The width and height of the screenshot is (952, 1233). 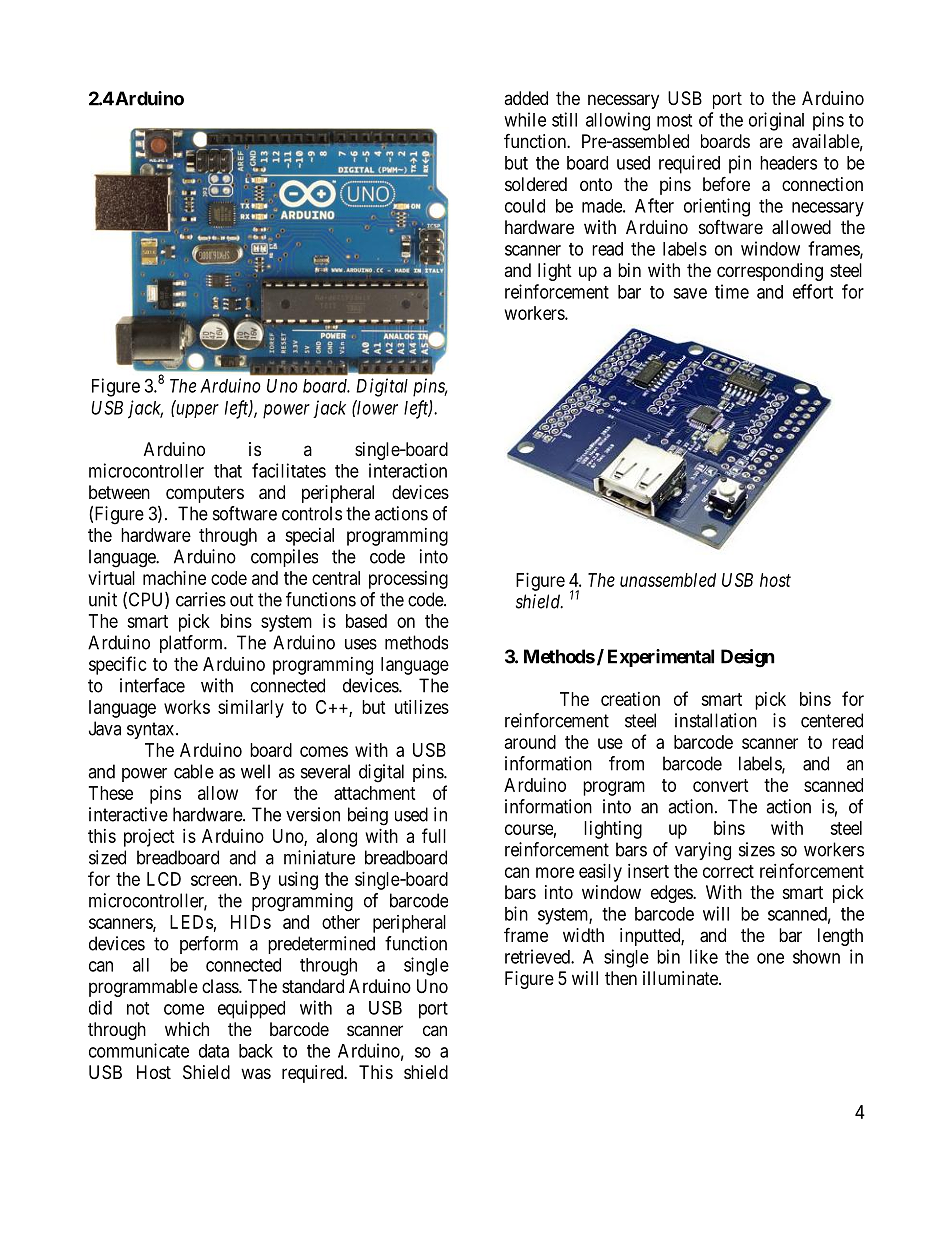 I want to click on syntax, so click(x=152, y=730).
